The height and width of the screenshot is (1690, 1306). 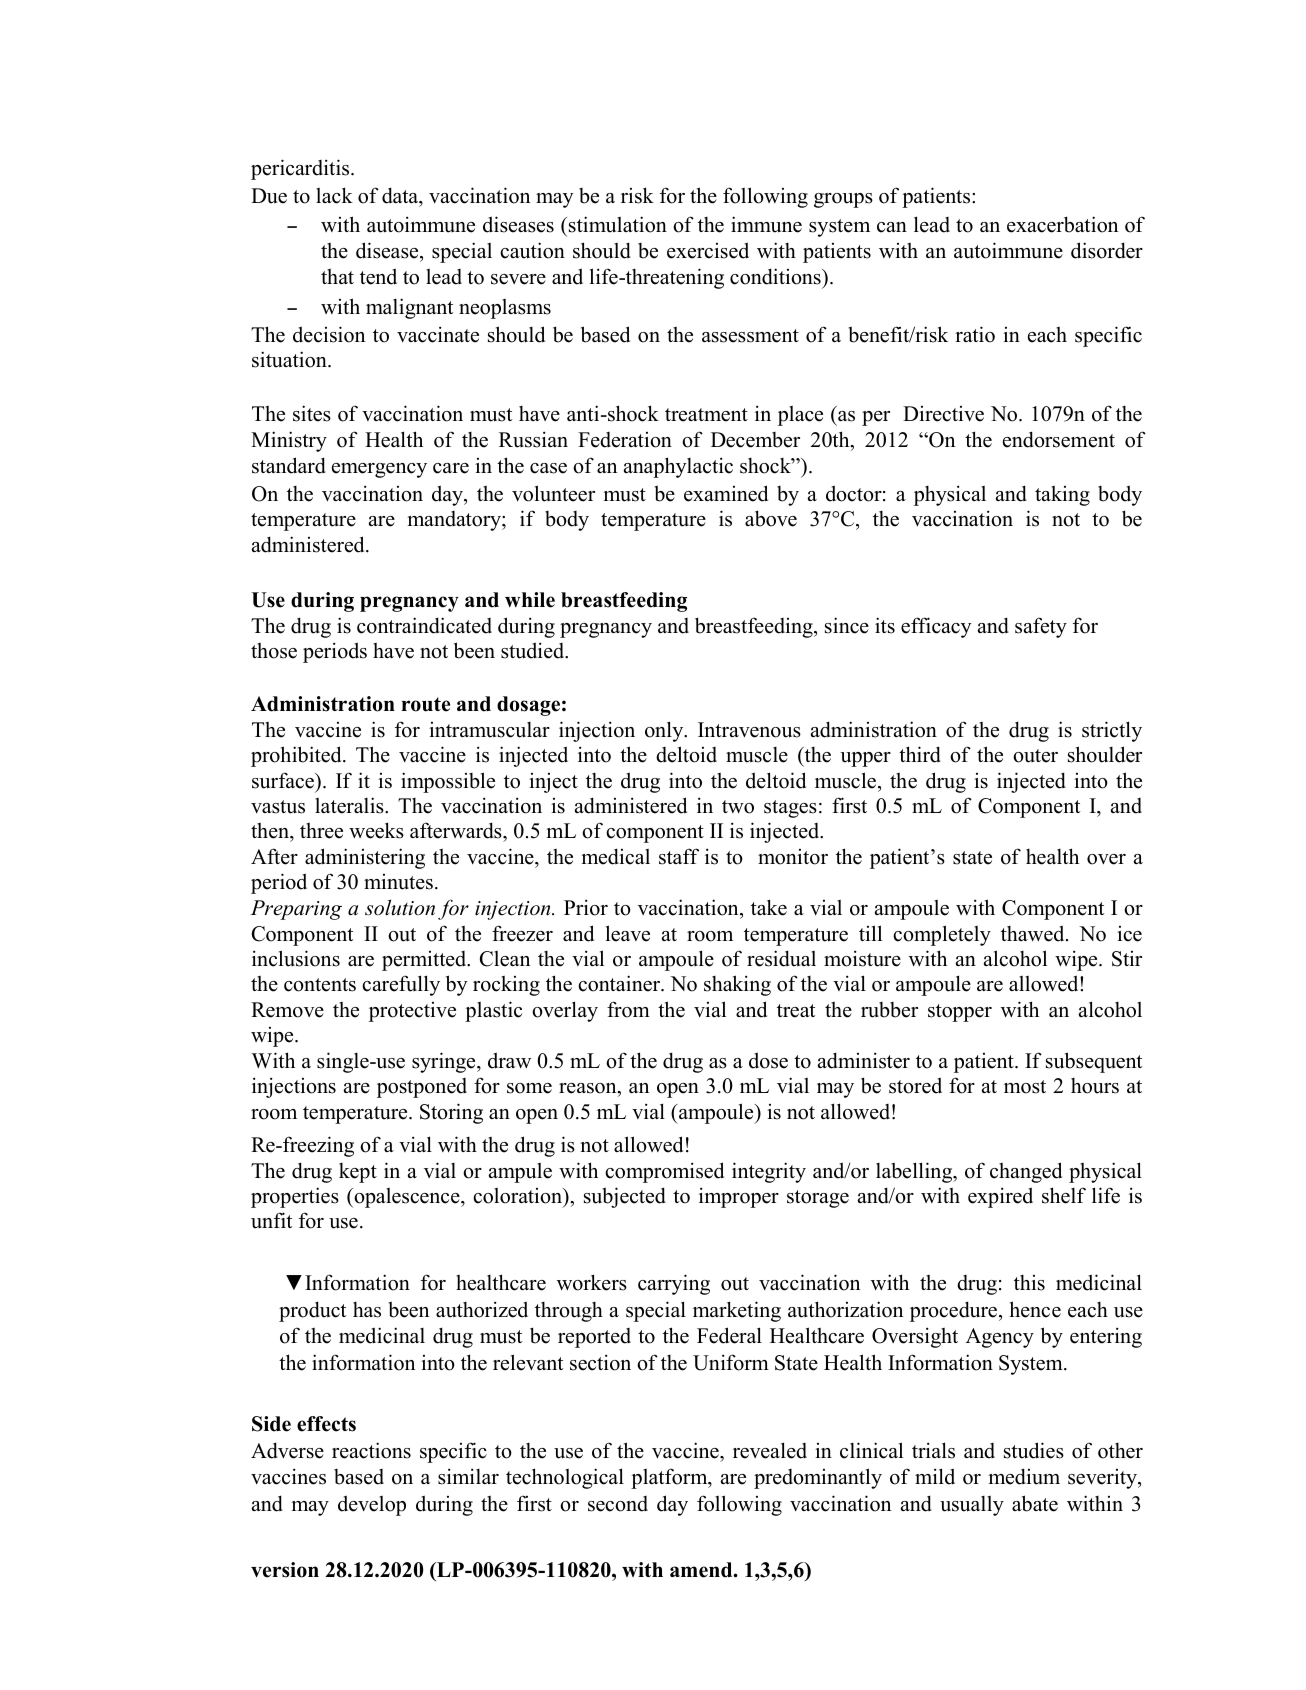 I want to click on exacerbation, so click(x=1062, y=224).
